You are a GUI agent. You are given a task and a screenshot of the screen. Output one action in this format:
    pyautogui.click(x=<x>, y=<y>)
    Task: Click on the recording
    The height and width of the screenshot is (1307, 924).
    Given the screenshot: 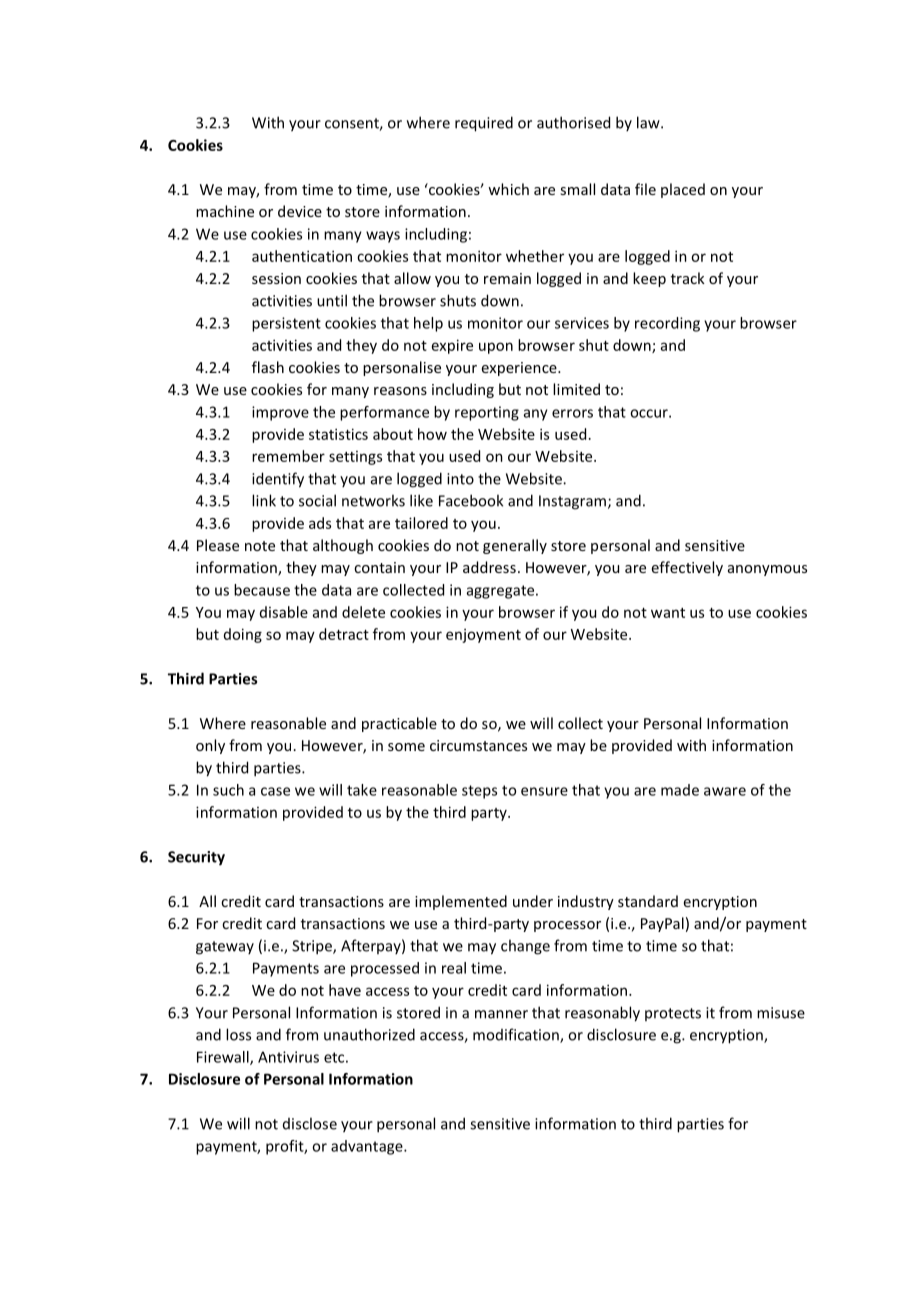 What is the action you would take?
    pyautogui.click(x=667, y=324)
